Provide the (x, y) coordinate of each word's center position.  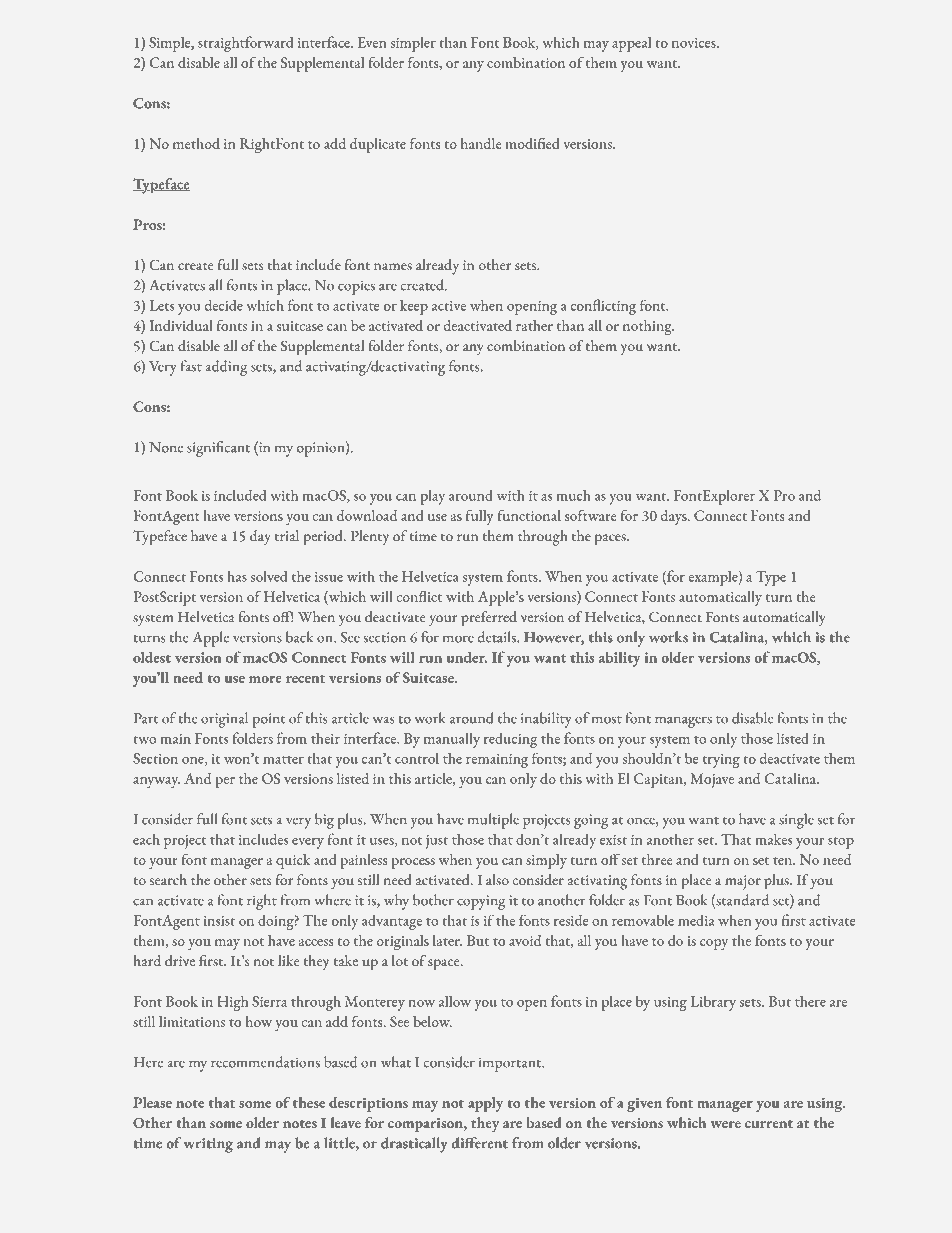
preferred (489, 619)
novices (695, 43)
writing (208, 1145)
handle (481, 143)
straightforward (245, 44)
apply (485, 1104)
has (237, 576)
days (675, 517)
